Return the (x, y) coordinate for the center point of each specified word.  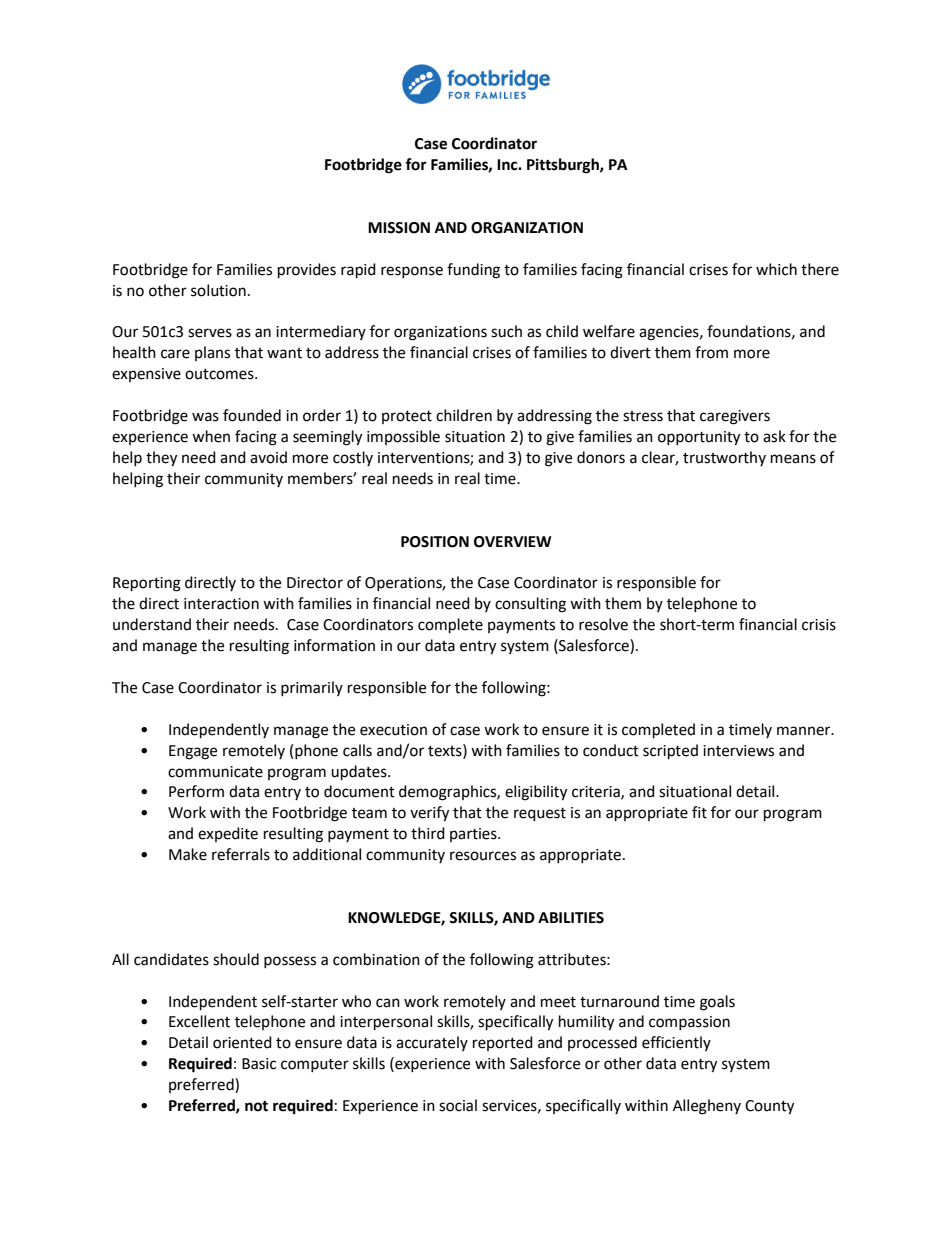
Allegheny (707, 1107)
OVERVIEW (512, 542)
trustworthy (724, 458)
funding (473, 271)
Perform (196, 791)
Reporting (147, 584)
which (776, 269)
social (458, 1105)
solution (218, 290)
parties (474, 835)
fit (699, 812)
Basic (259, 1064)
